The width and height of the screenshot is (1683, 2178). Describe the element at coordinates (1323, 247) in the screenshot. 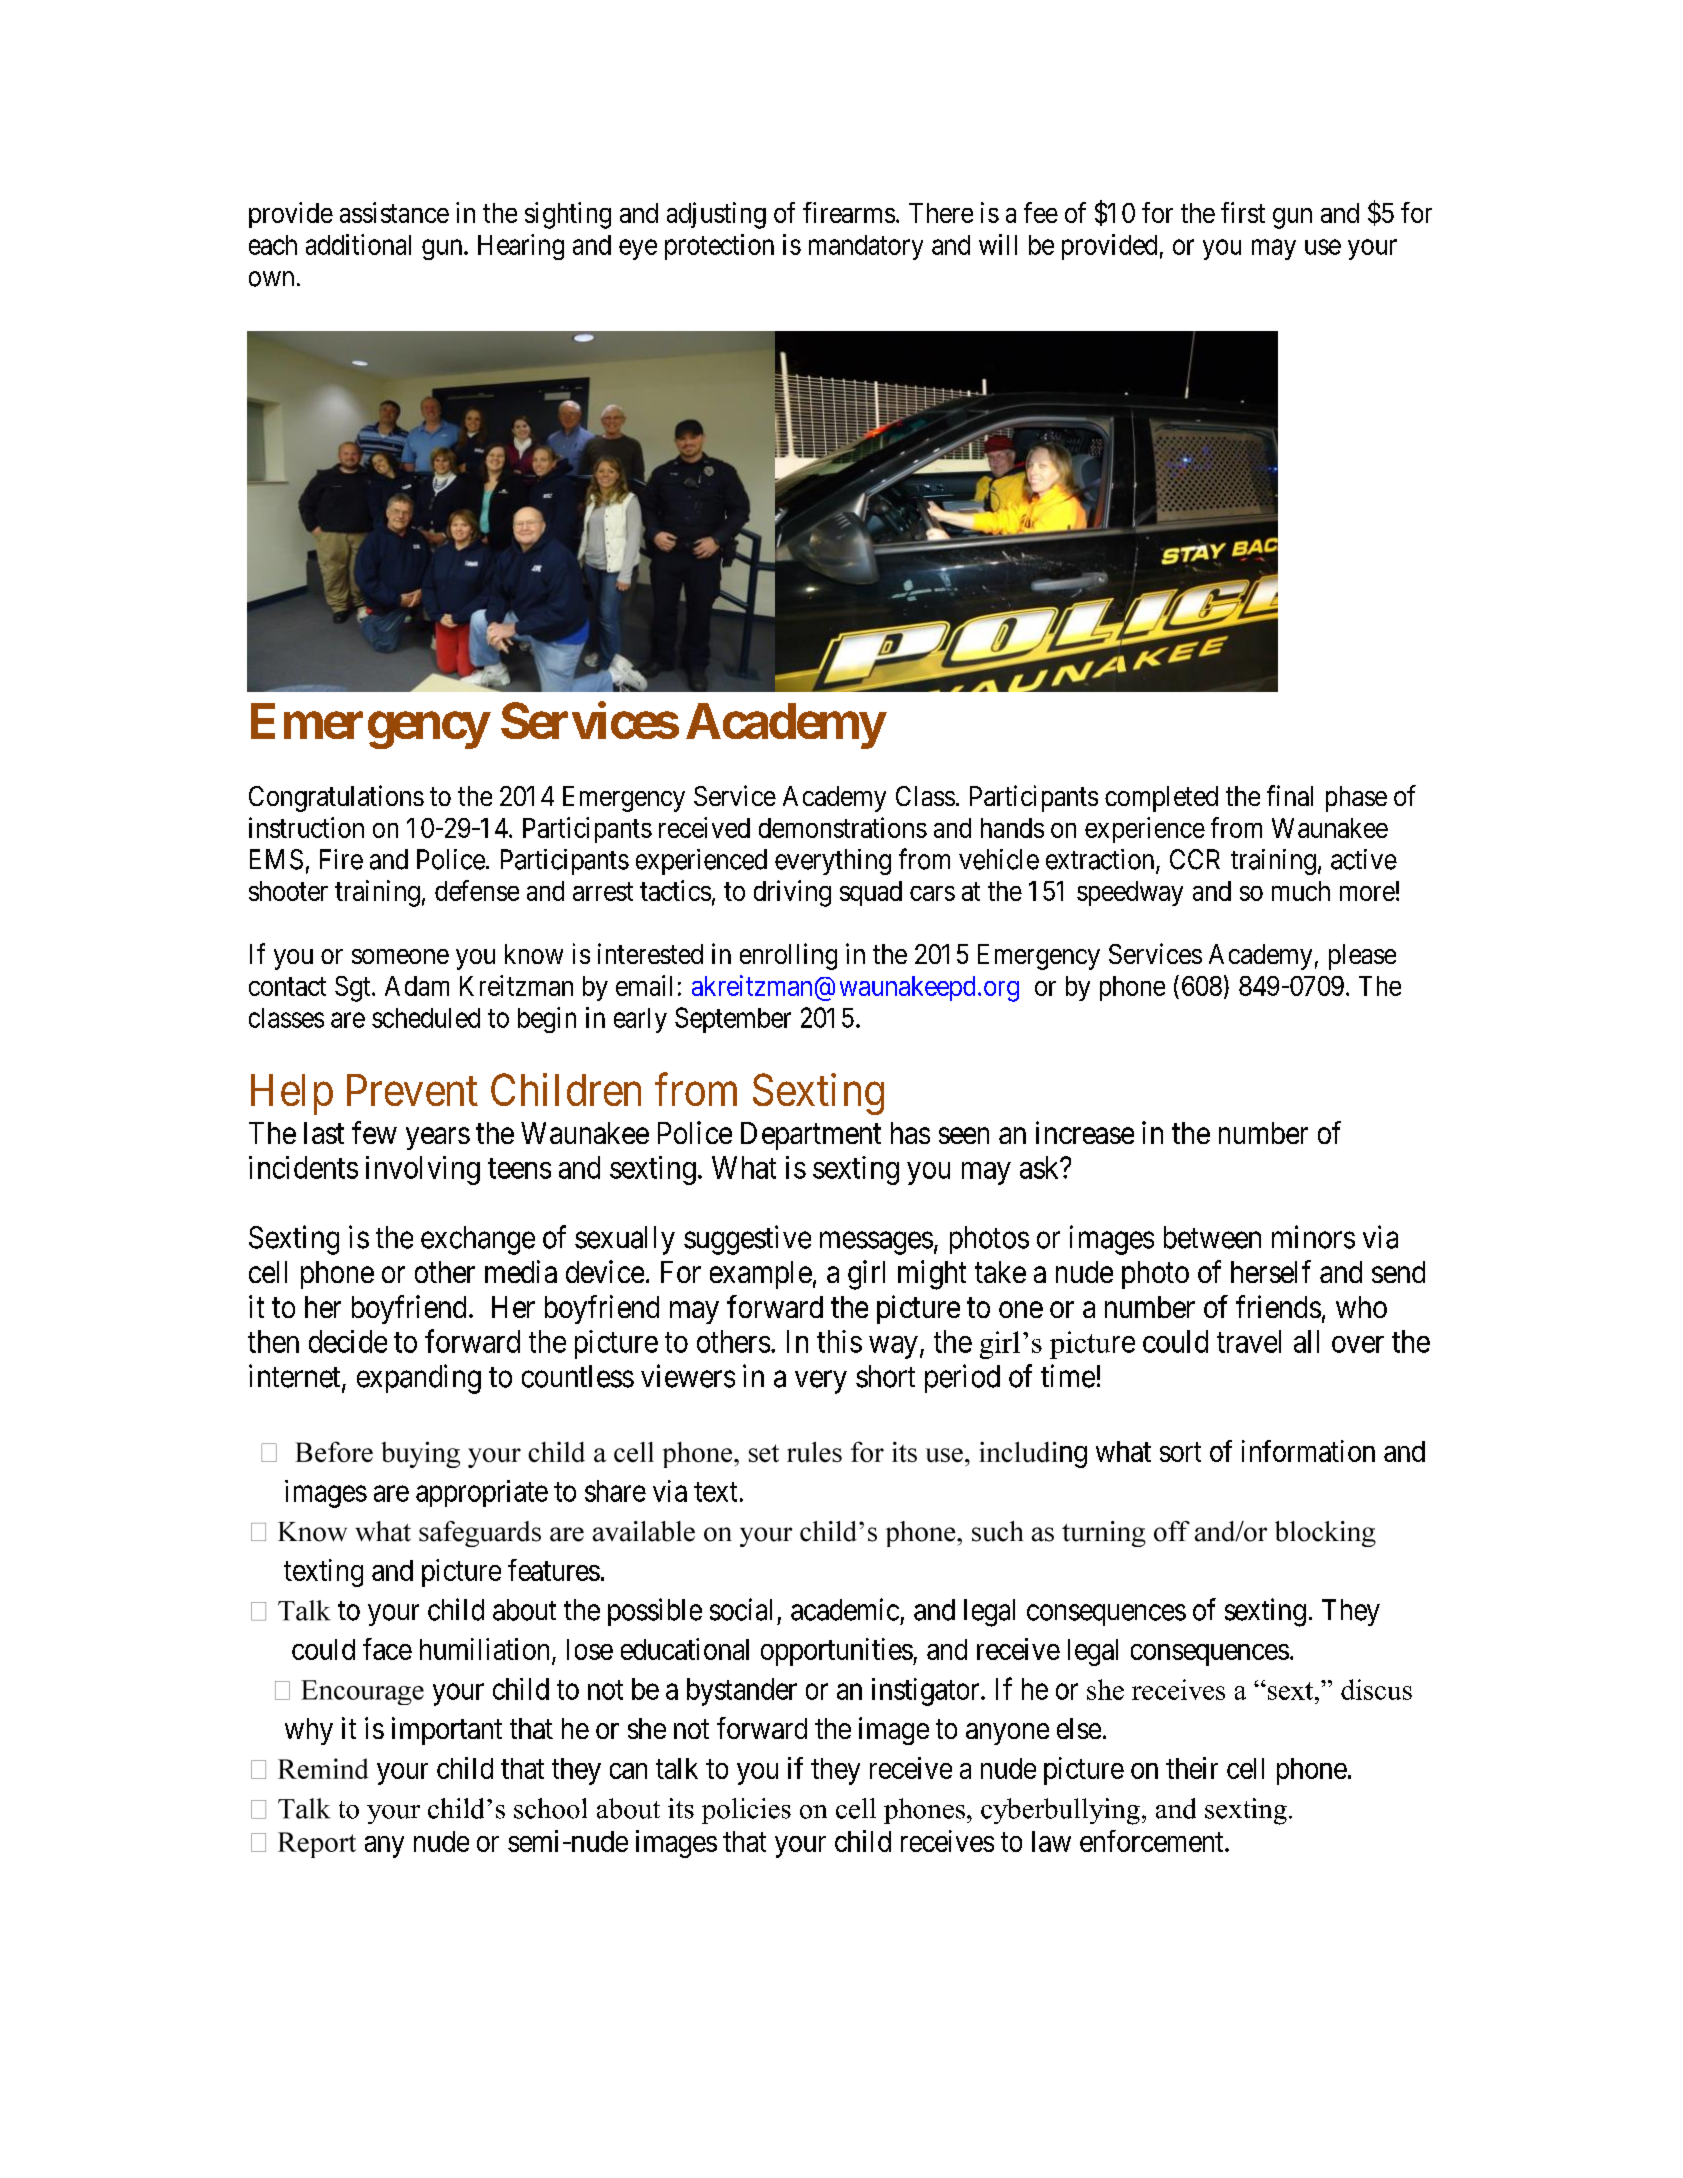

I see `use` at that location.
